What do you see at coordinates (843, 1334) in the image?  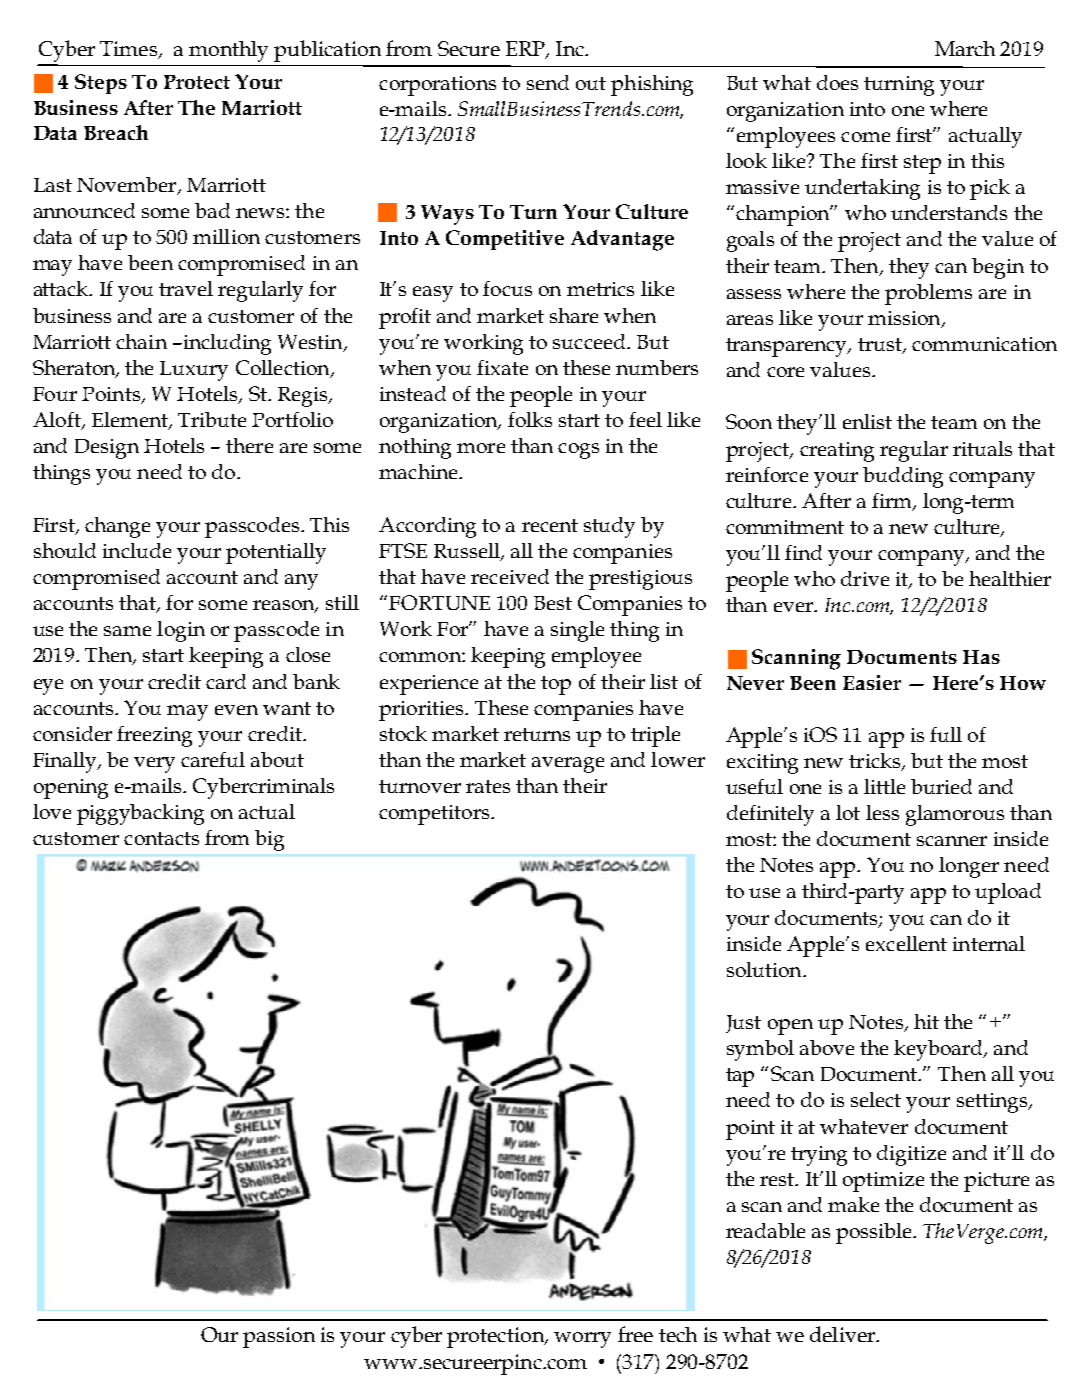 I see `deliver` at bounding box center [843, 1334].
